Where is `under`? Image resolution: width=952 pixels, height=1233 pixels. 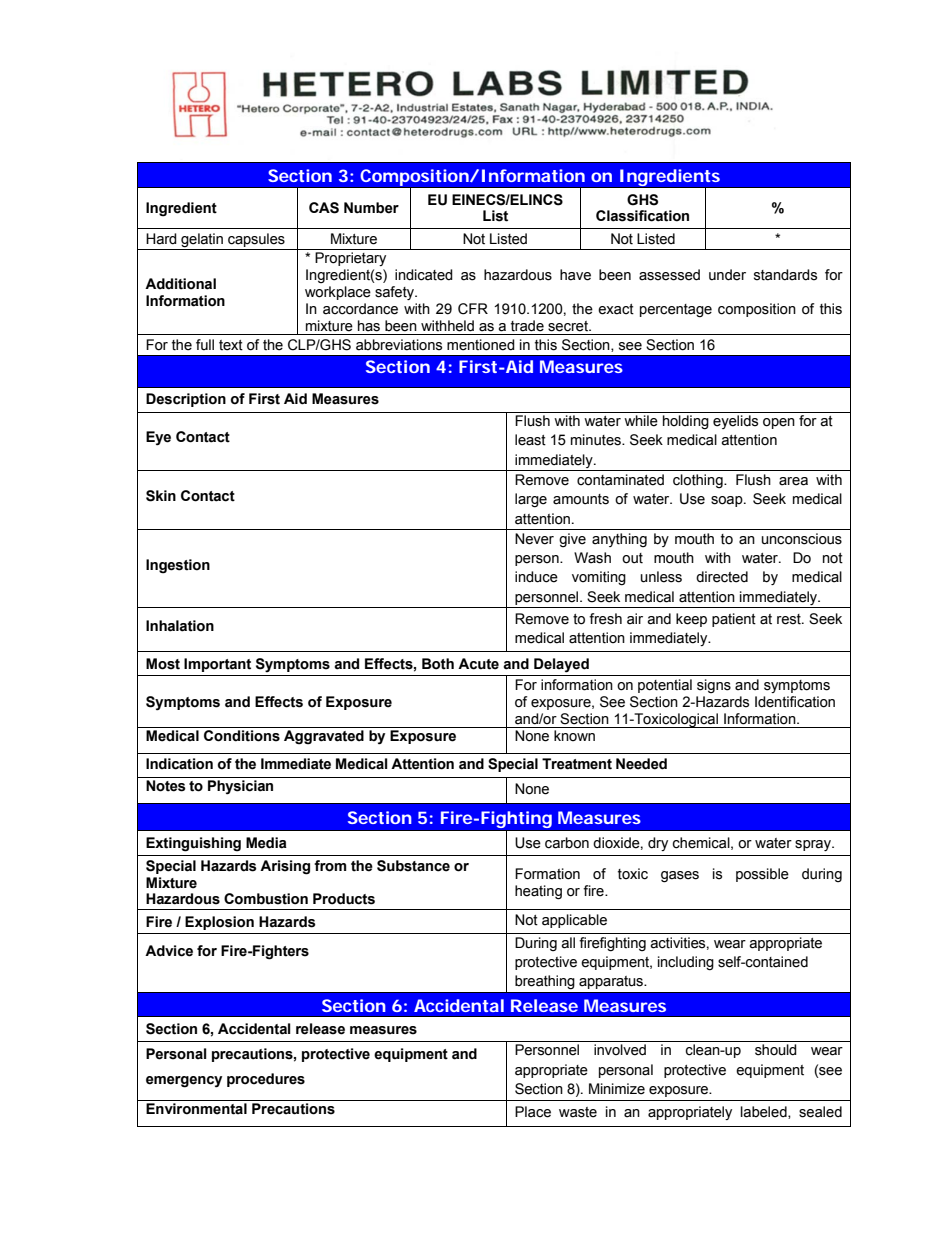 under is located at coordinates (727, 275).
